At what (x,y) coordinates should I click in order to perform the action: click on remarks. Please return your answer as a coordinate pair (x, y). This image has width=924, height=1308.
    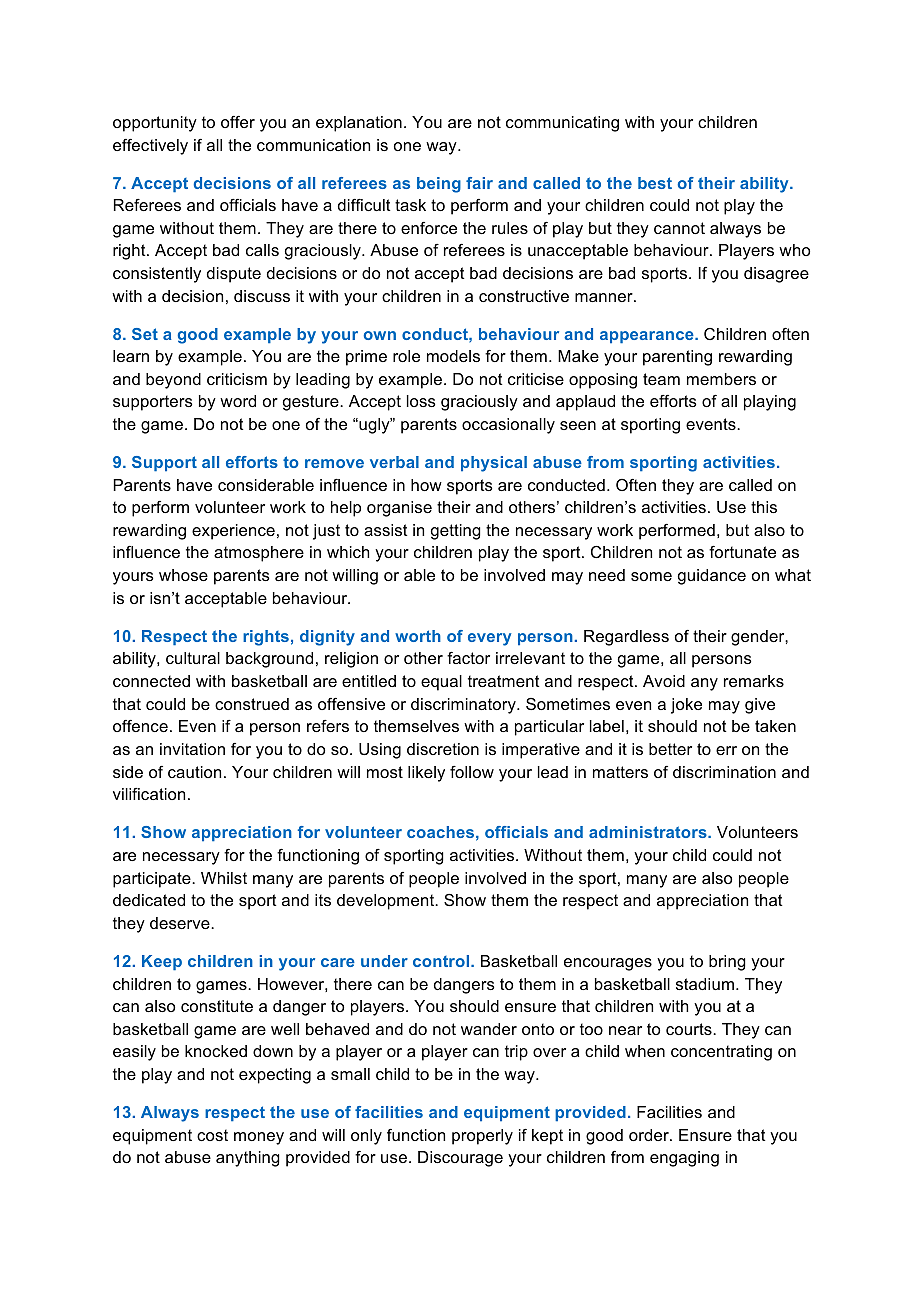
    Looking at the image, I should click on (754, 681).
